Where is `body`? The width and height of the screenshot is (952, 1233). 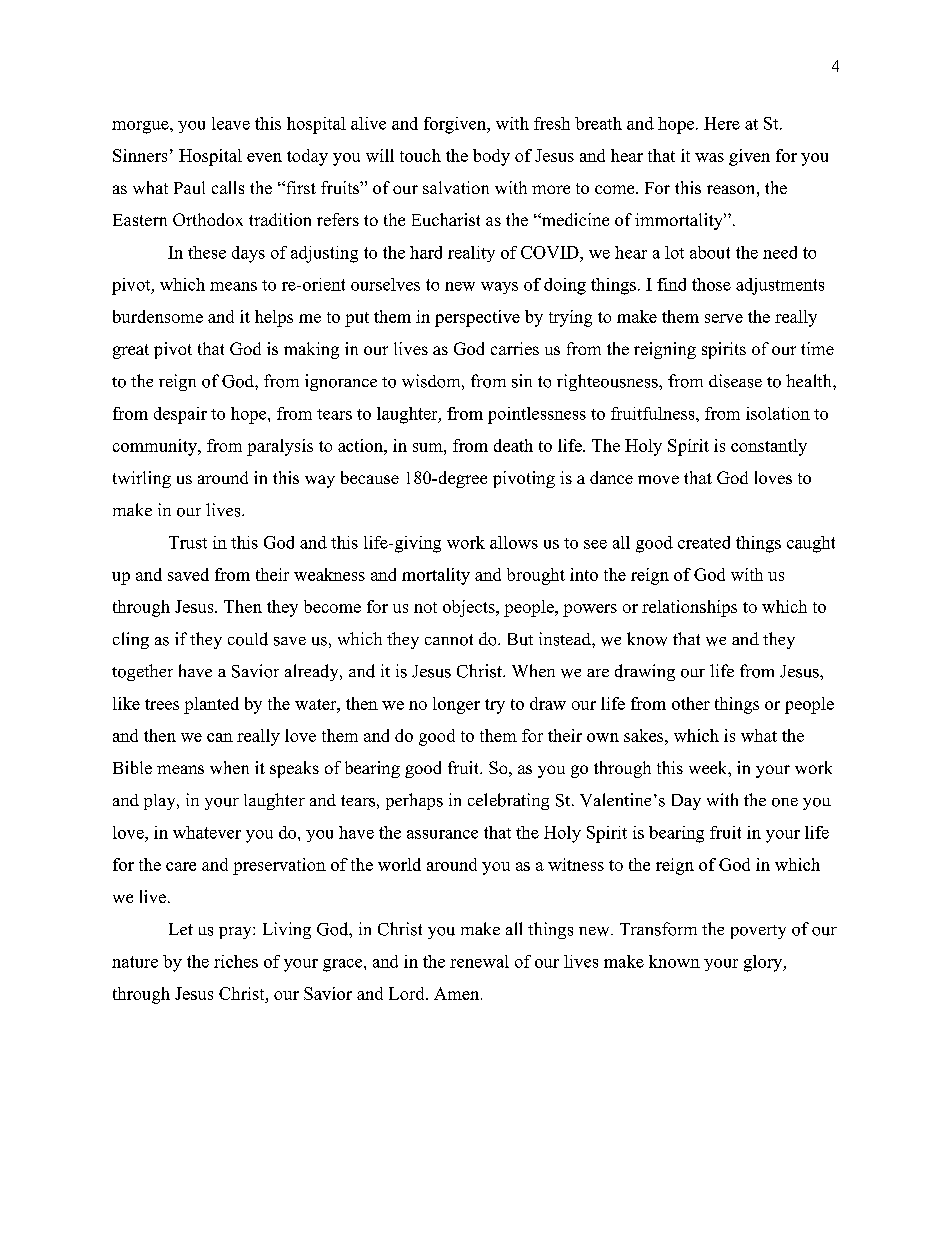 body is located at coordinates (491, 157).
